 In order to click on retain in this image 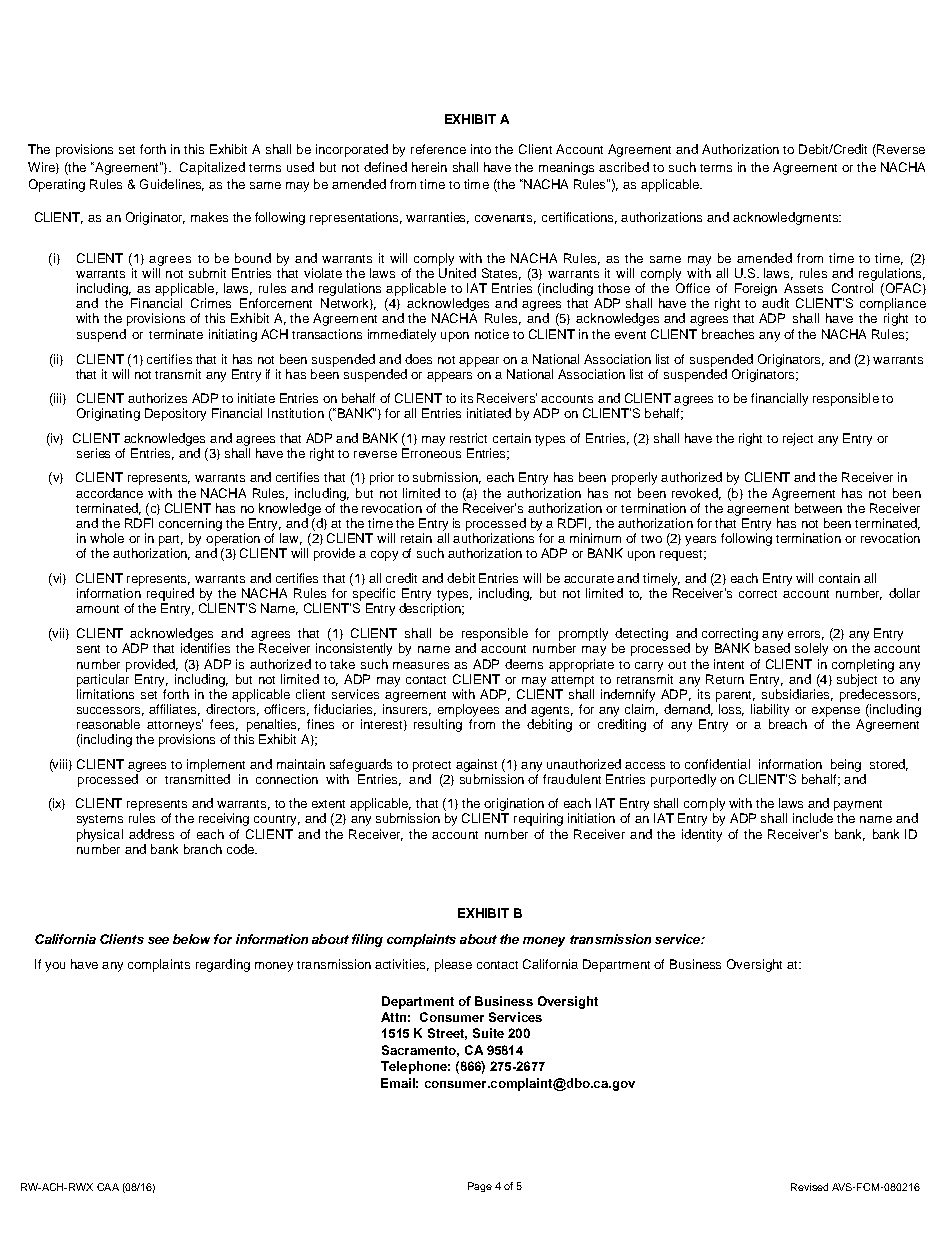, I will do `click(416, 538)`.
